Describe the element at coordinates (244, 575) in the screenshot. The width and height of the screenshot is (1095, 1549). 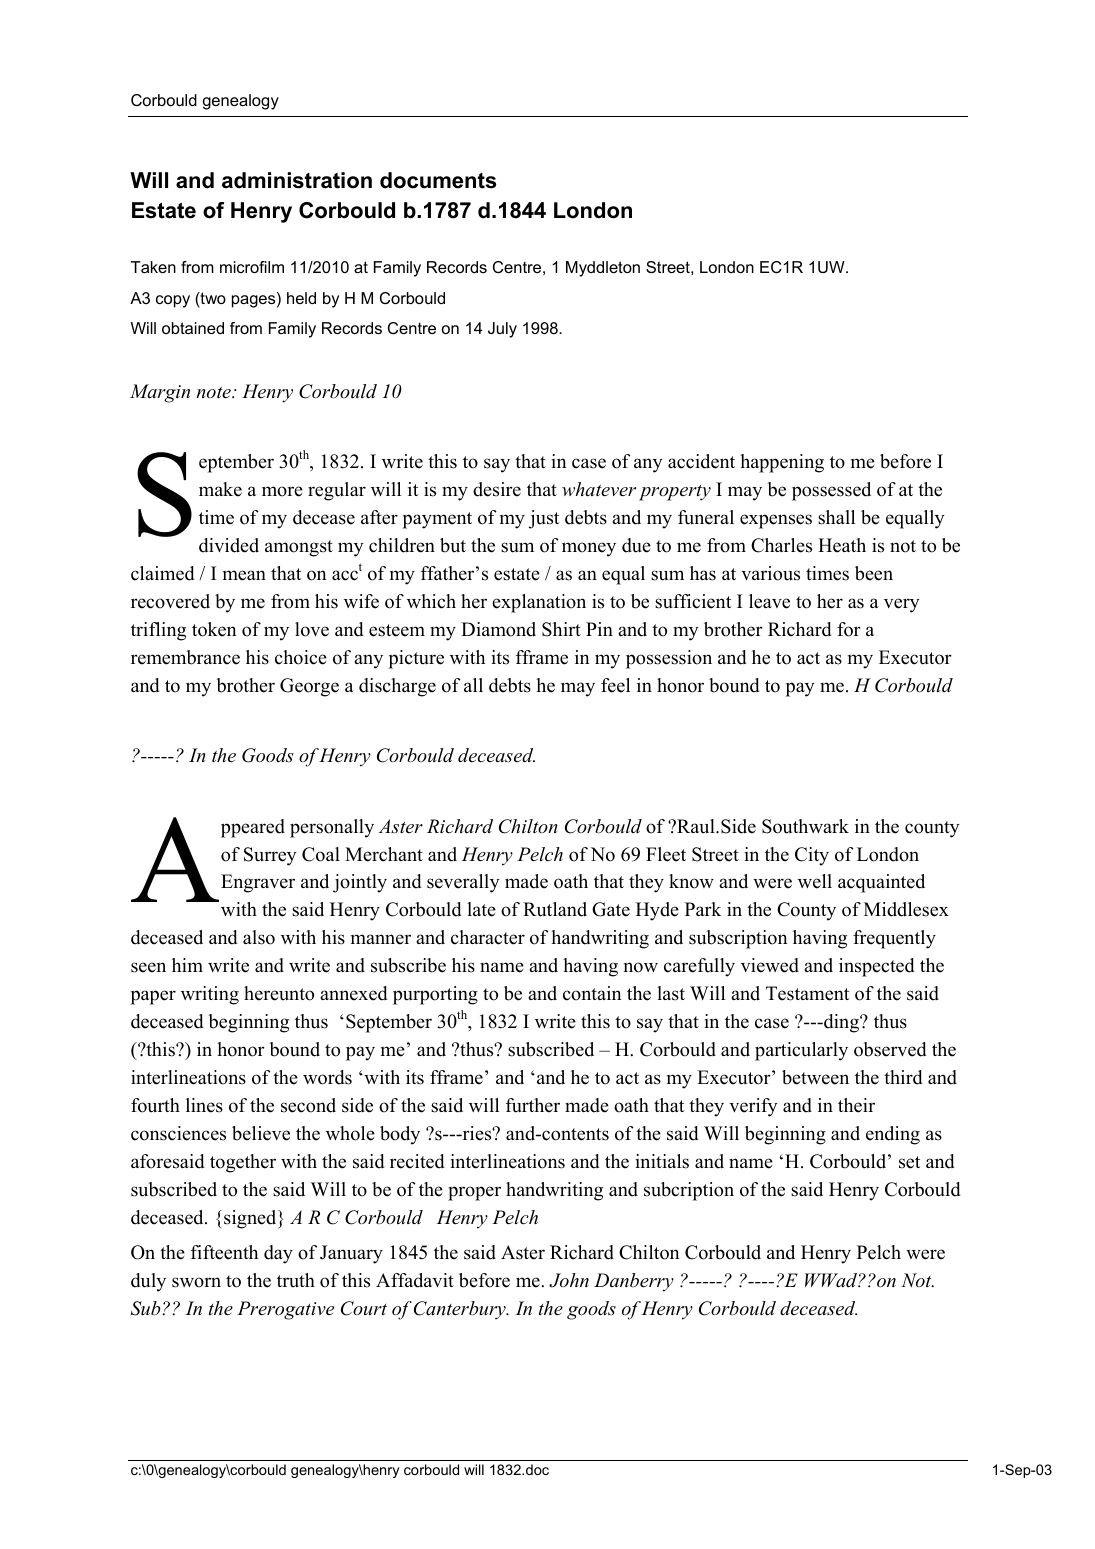
I see `mean` at that location.
